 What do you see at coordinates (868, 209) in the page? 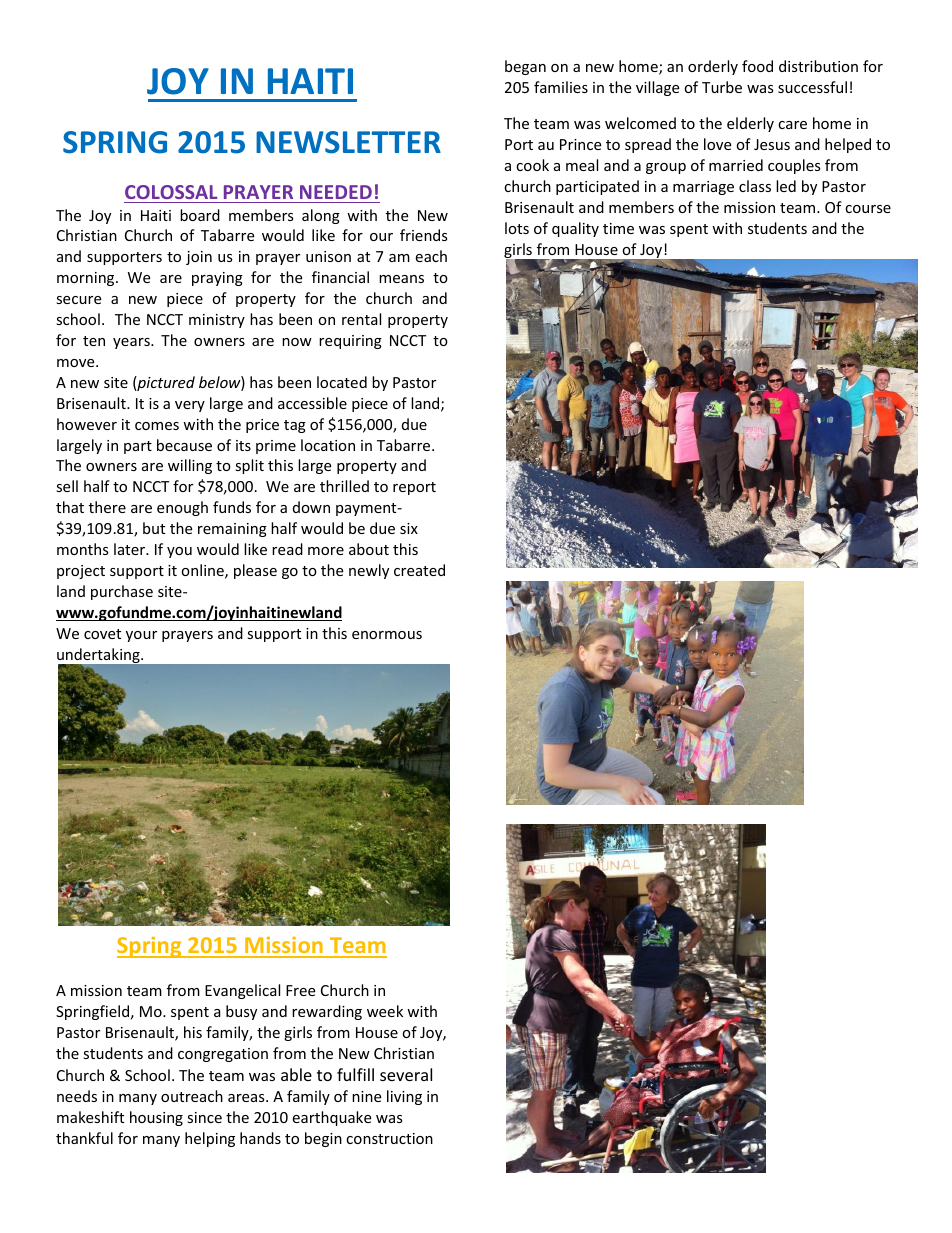
I see `course` at bounding box center [868, 209].
